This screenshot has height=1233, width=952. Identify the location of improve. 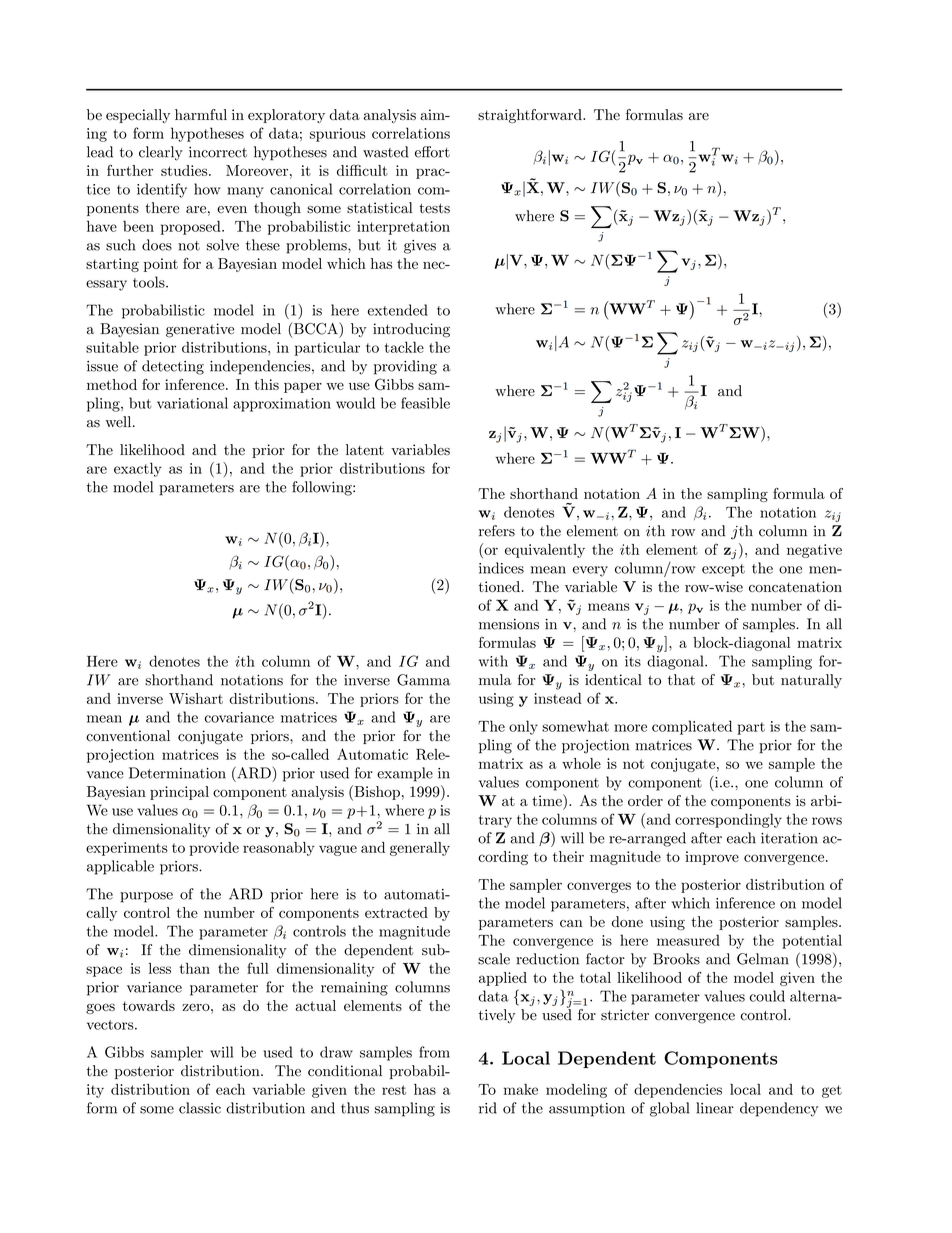
(712, 858).
